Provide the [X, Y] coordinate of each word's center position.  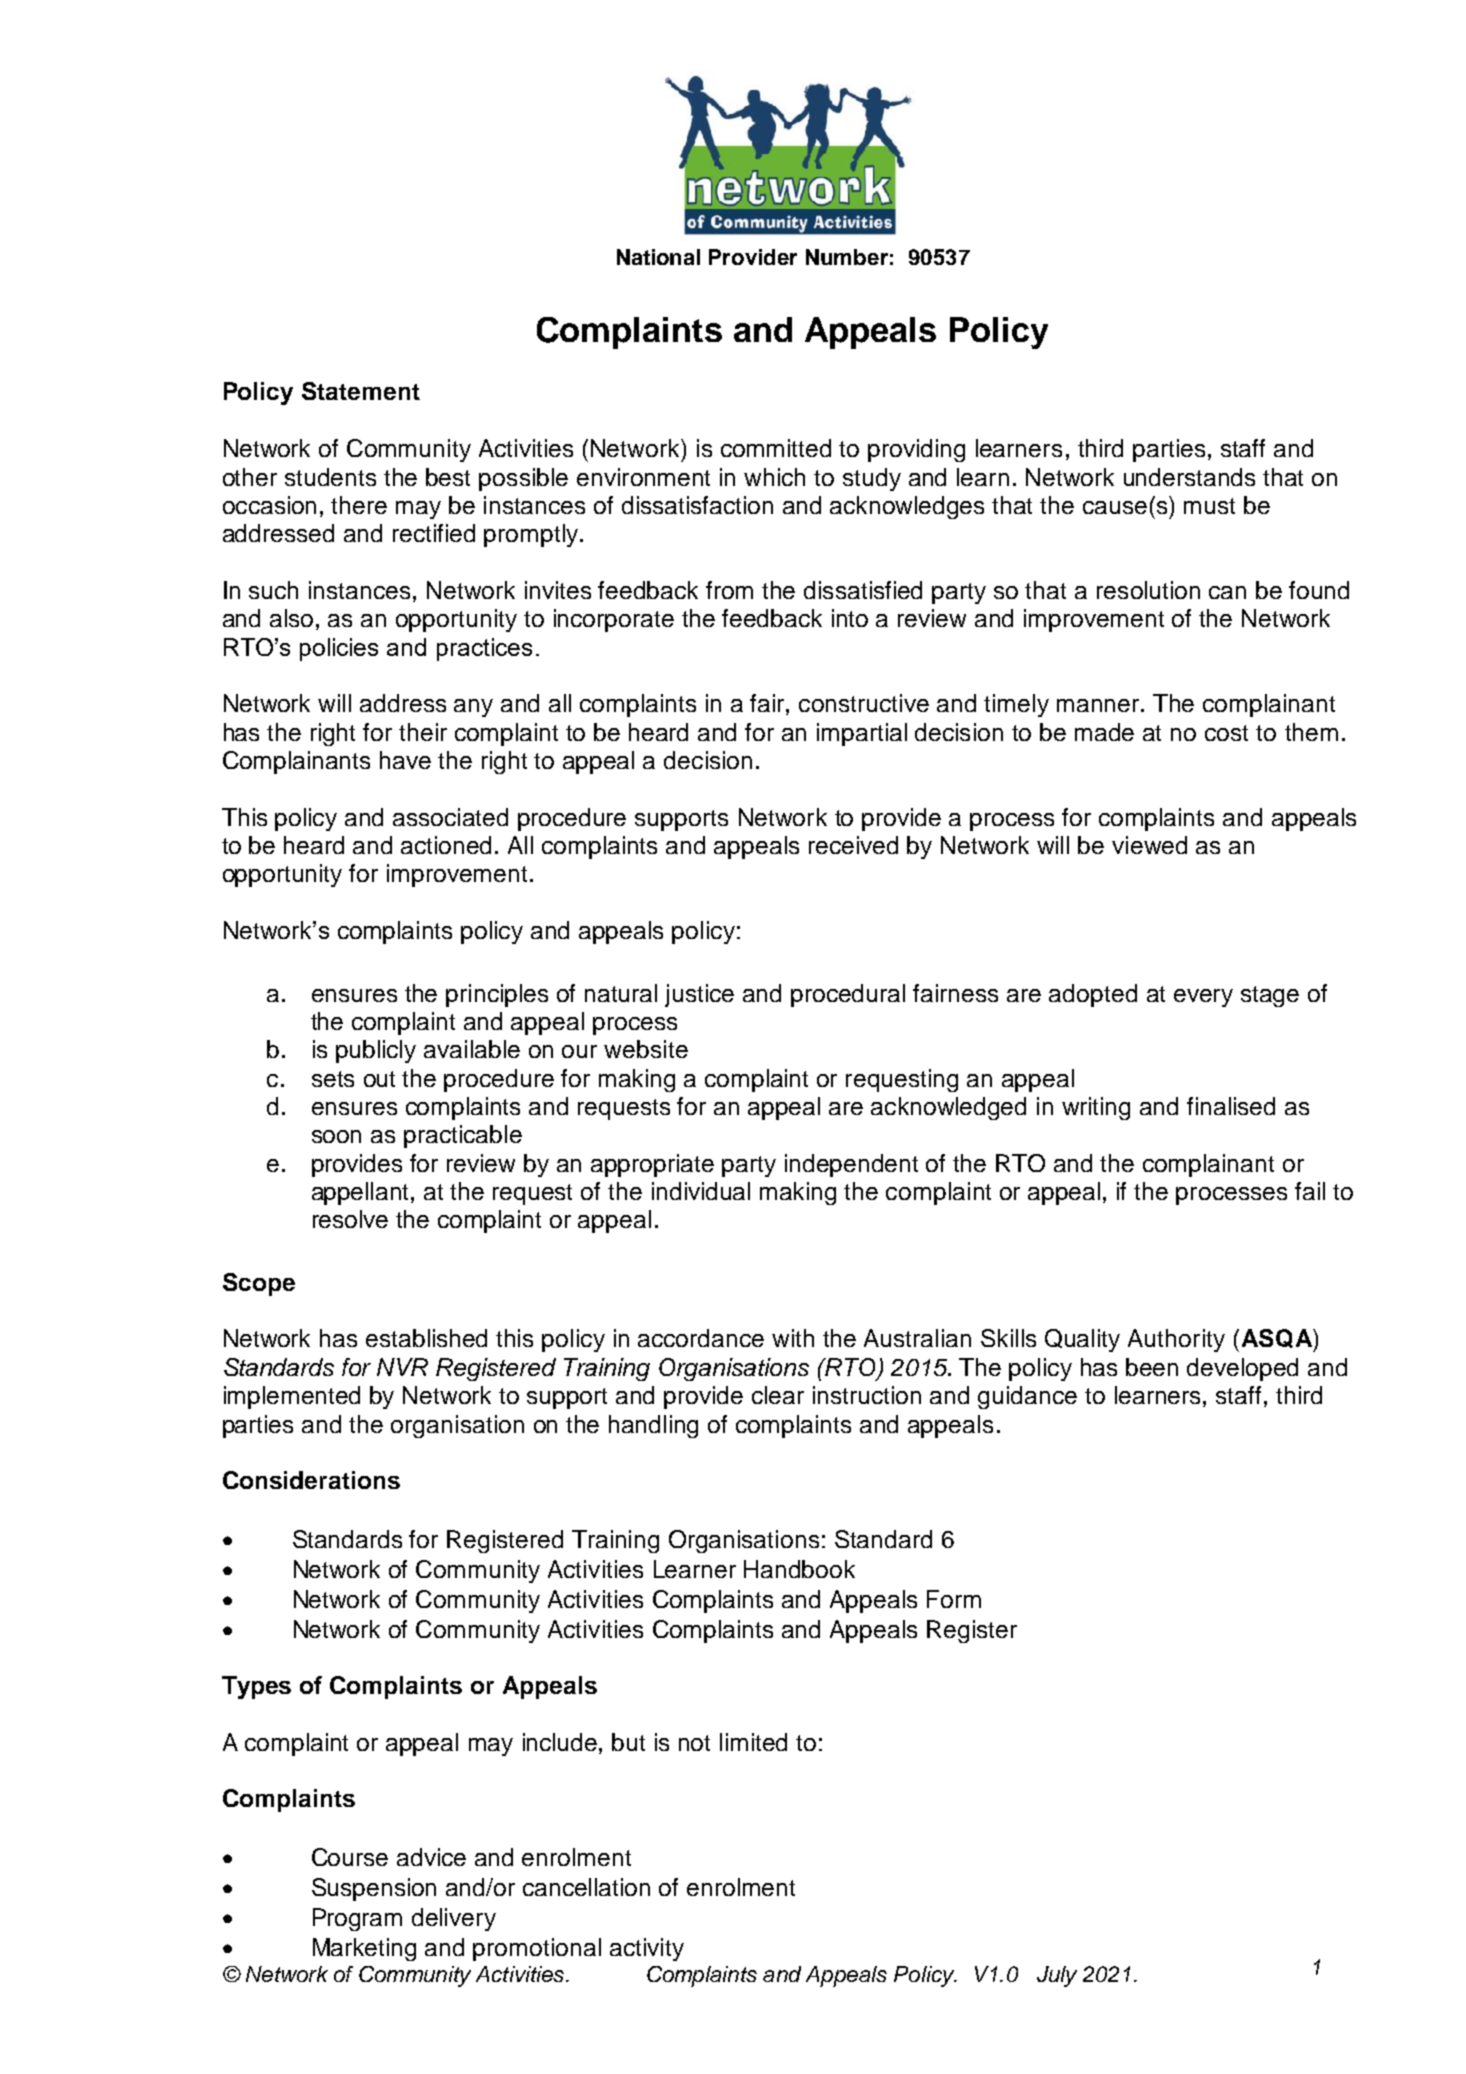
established [426, 1338]
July [1057, 1976]
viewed [1149, 845]
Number [847, 257]
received [853, 845]
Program [357, 1919]
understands [1189, 477]
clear [778, 1395]
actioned [446, 845]
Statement [361, 391]
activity [647, 1949]
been [1152, 1367]
